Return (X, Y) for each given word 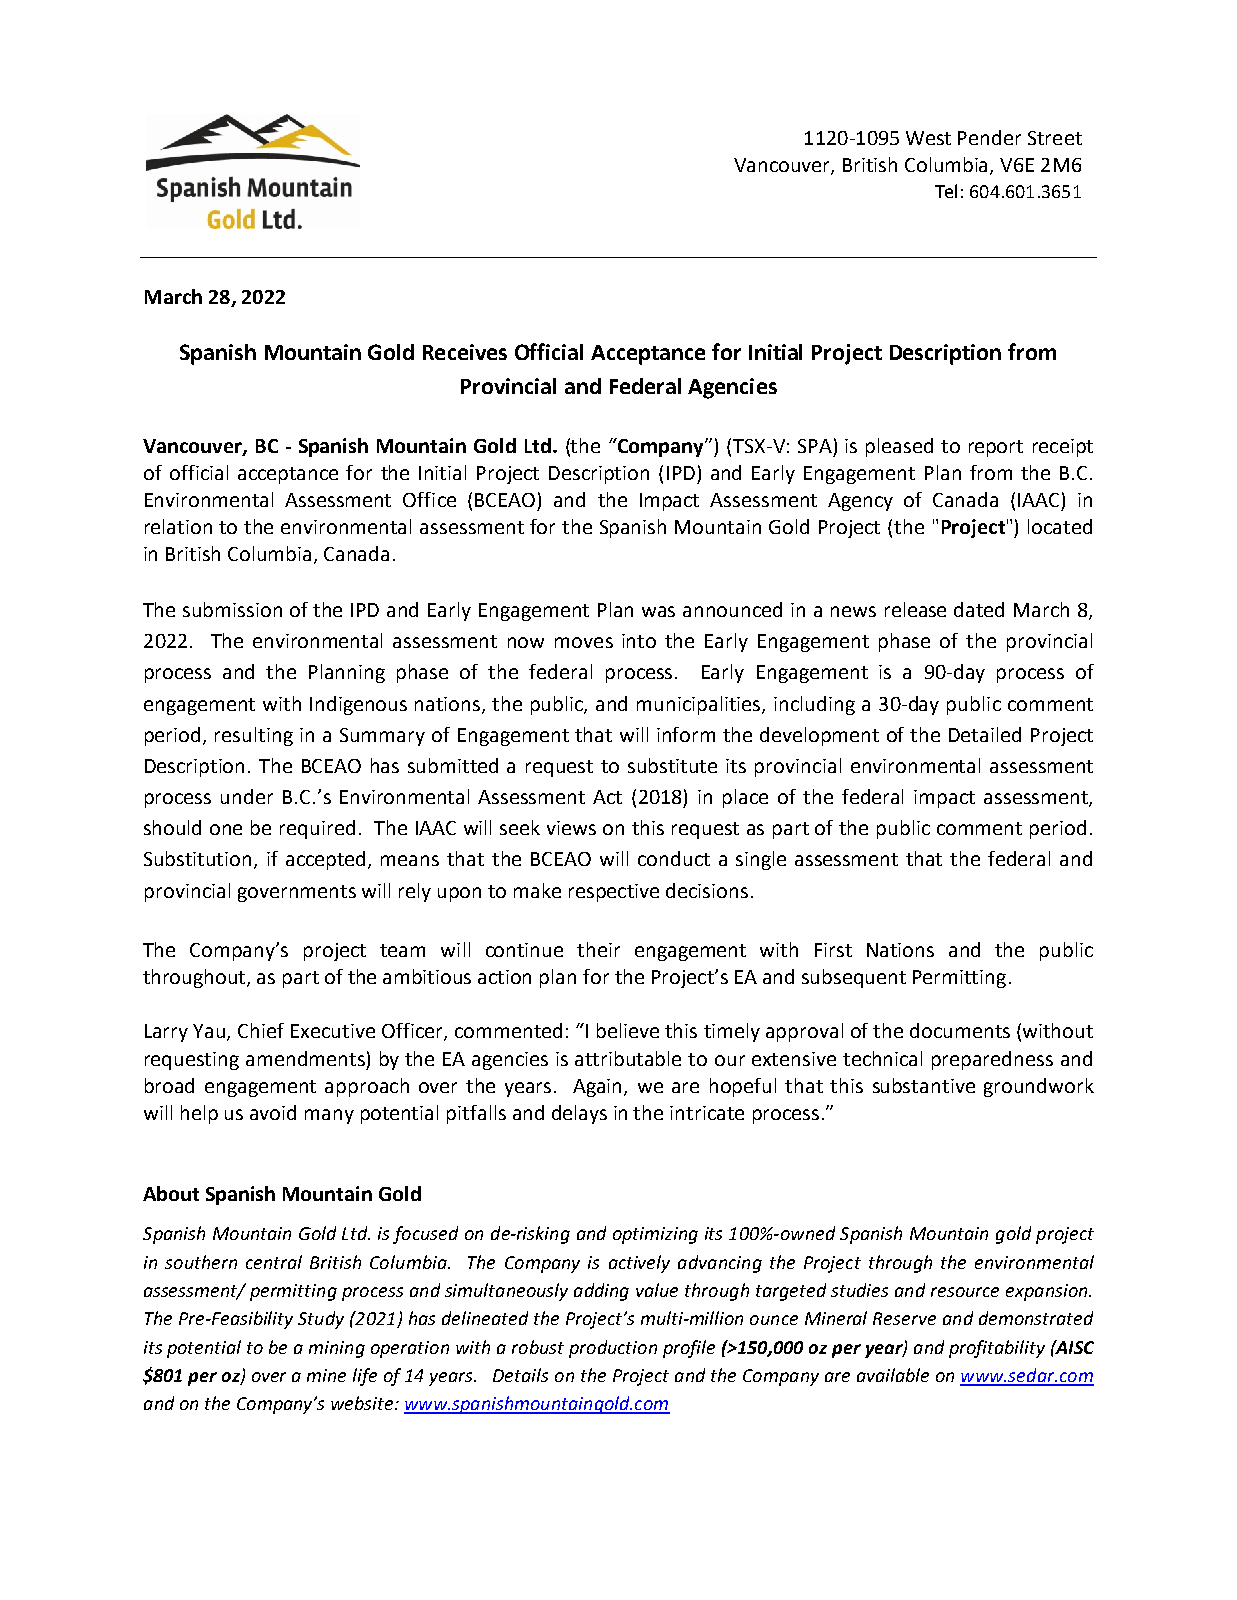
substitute (672, 765)
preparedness (992, 1060)
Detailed (985, 734)
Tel (946, 191)
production (613, 1349)
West (928, 138)
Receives (465, 352)
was (658, 611)
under (247, 796)
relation (178, 526)
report (996, 448)
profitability (997, 1349)
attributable (628, 1058)
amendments (305, 1058)
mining (337, 1349)
